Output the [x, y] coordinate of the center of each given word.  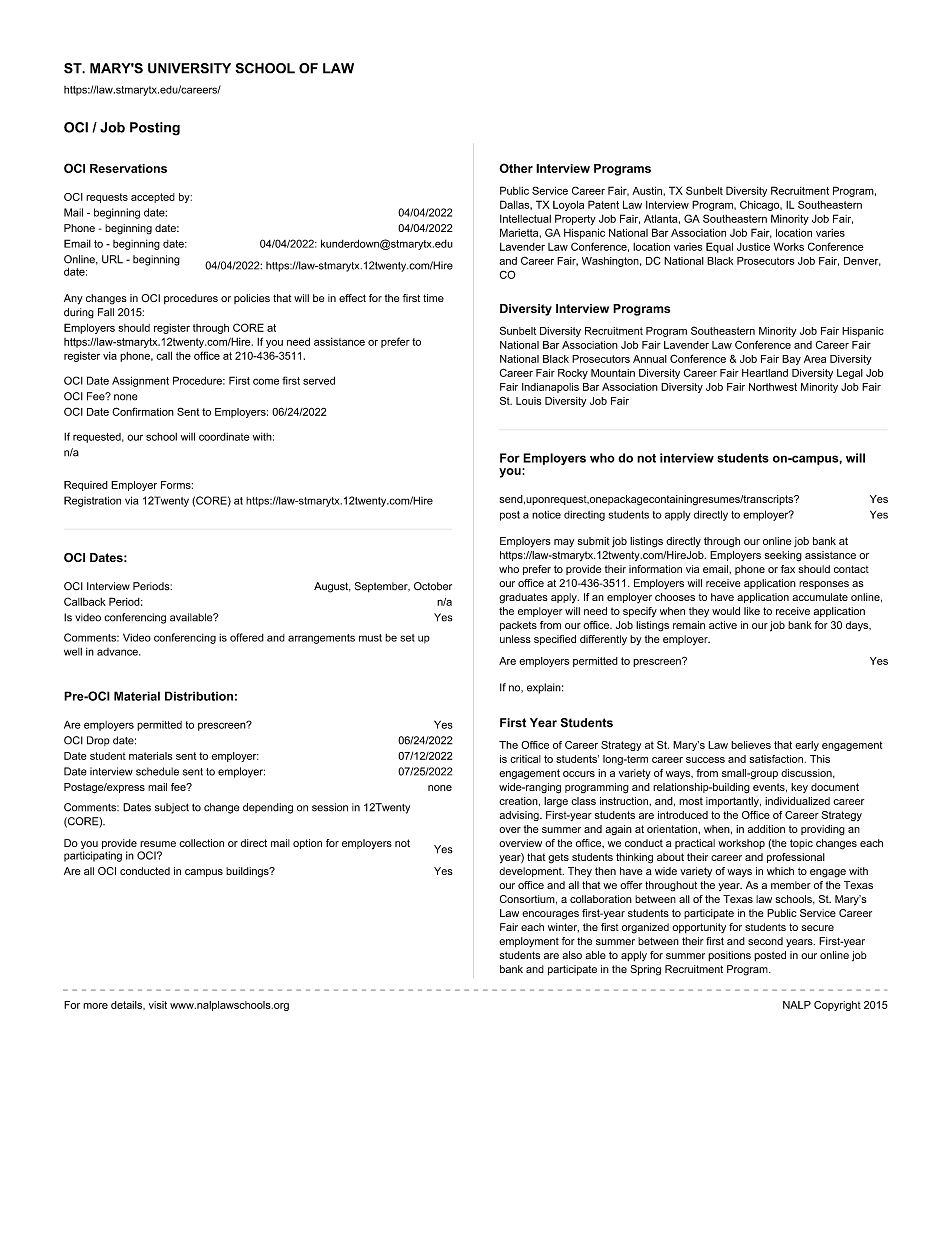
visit [158, 1005]
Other [516, 168]
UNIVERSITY [189, 68]
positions [729, 956]
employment [529, 942]
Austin [647, 190]
